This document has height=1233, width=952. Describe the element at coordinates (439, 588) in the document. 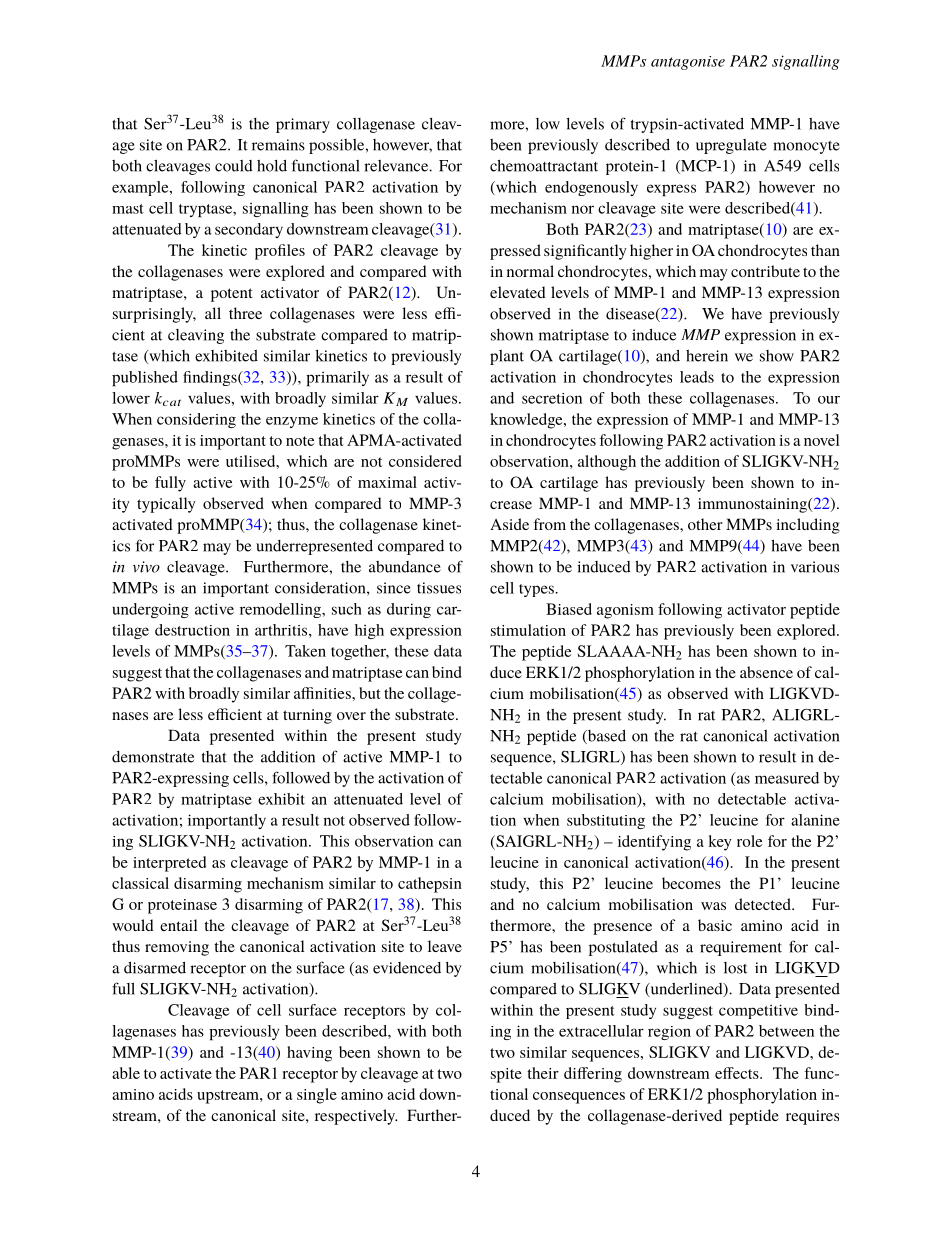

I see `tissues` at that location.
